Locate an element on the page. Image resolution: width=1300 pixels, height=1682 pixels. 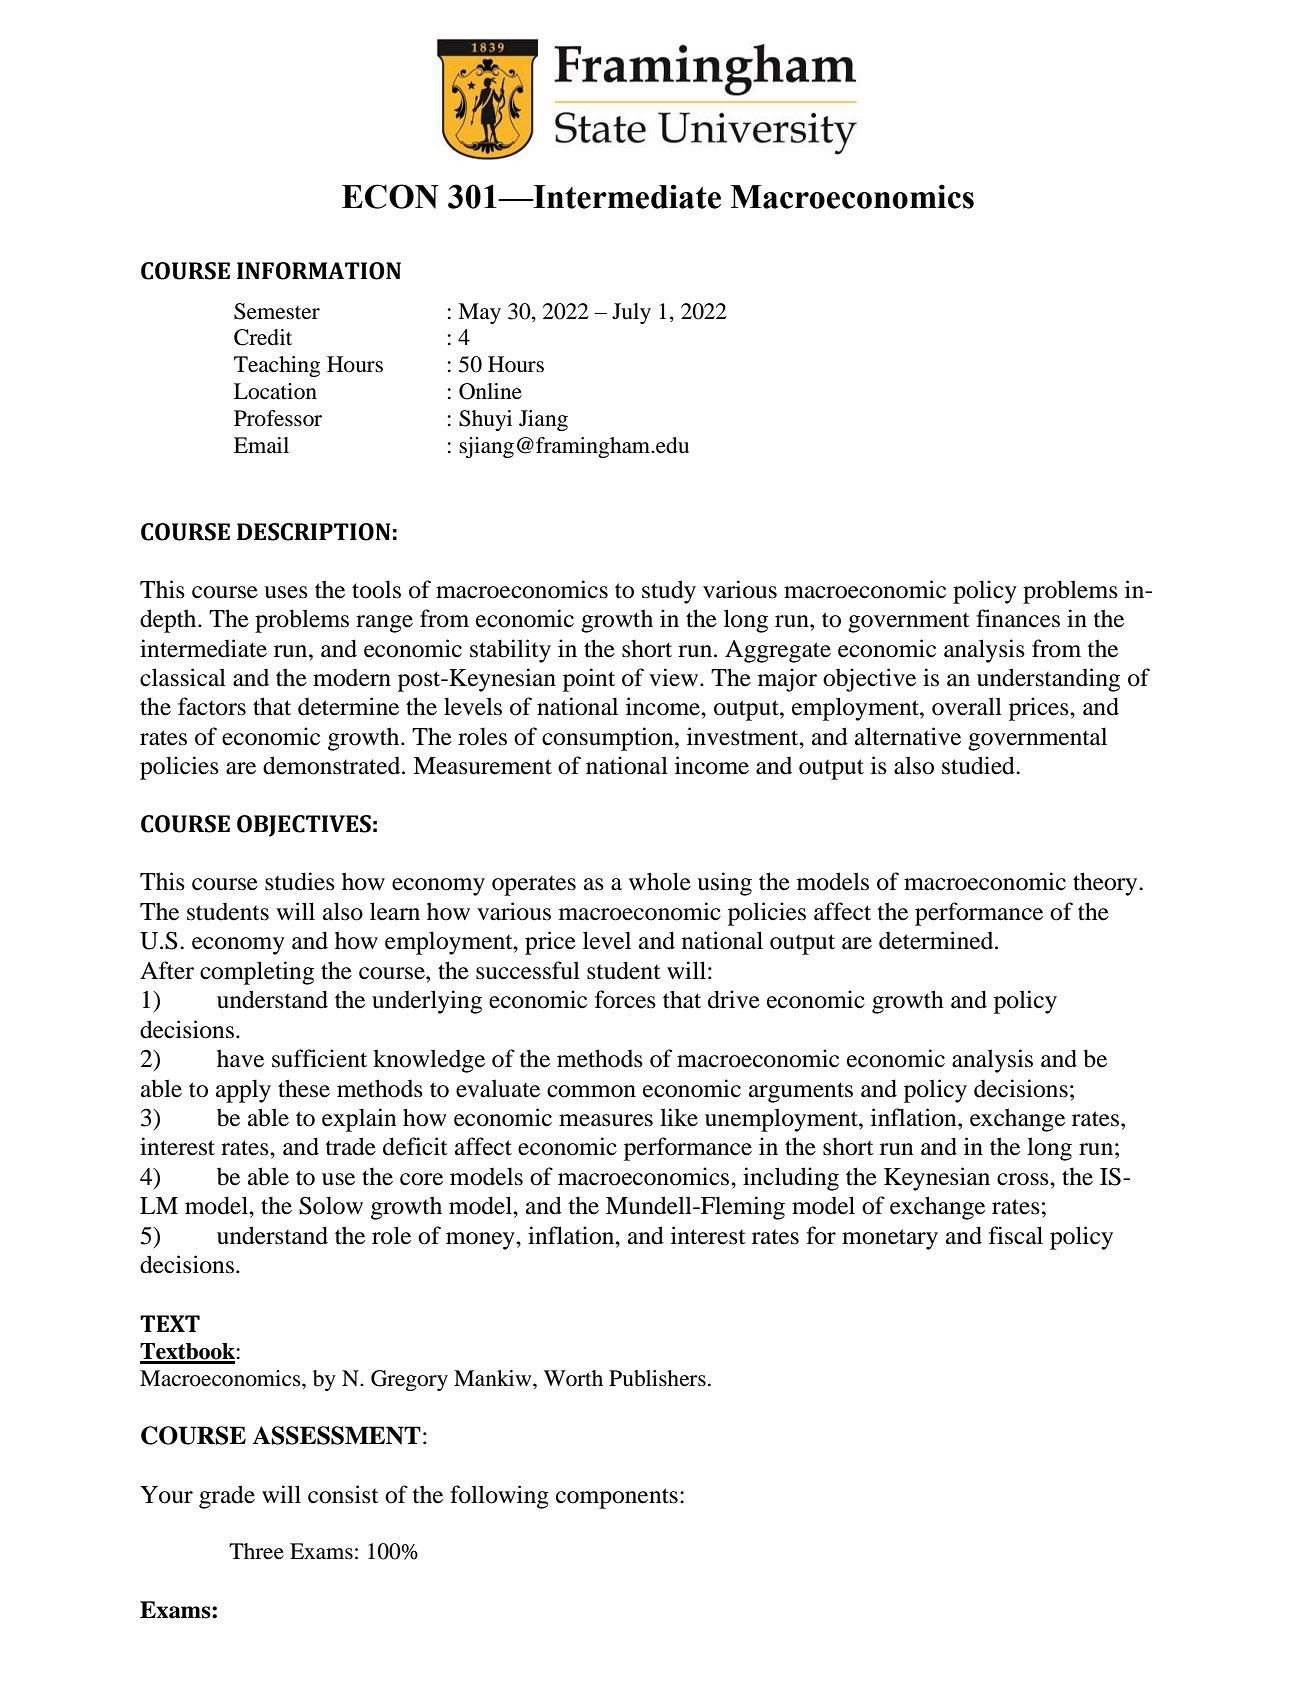
whole is located at coordinates (660, 881).
